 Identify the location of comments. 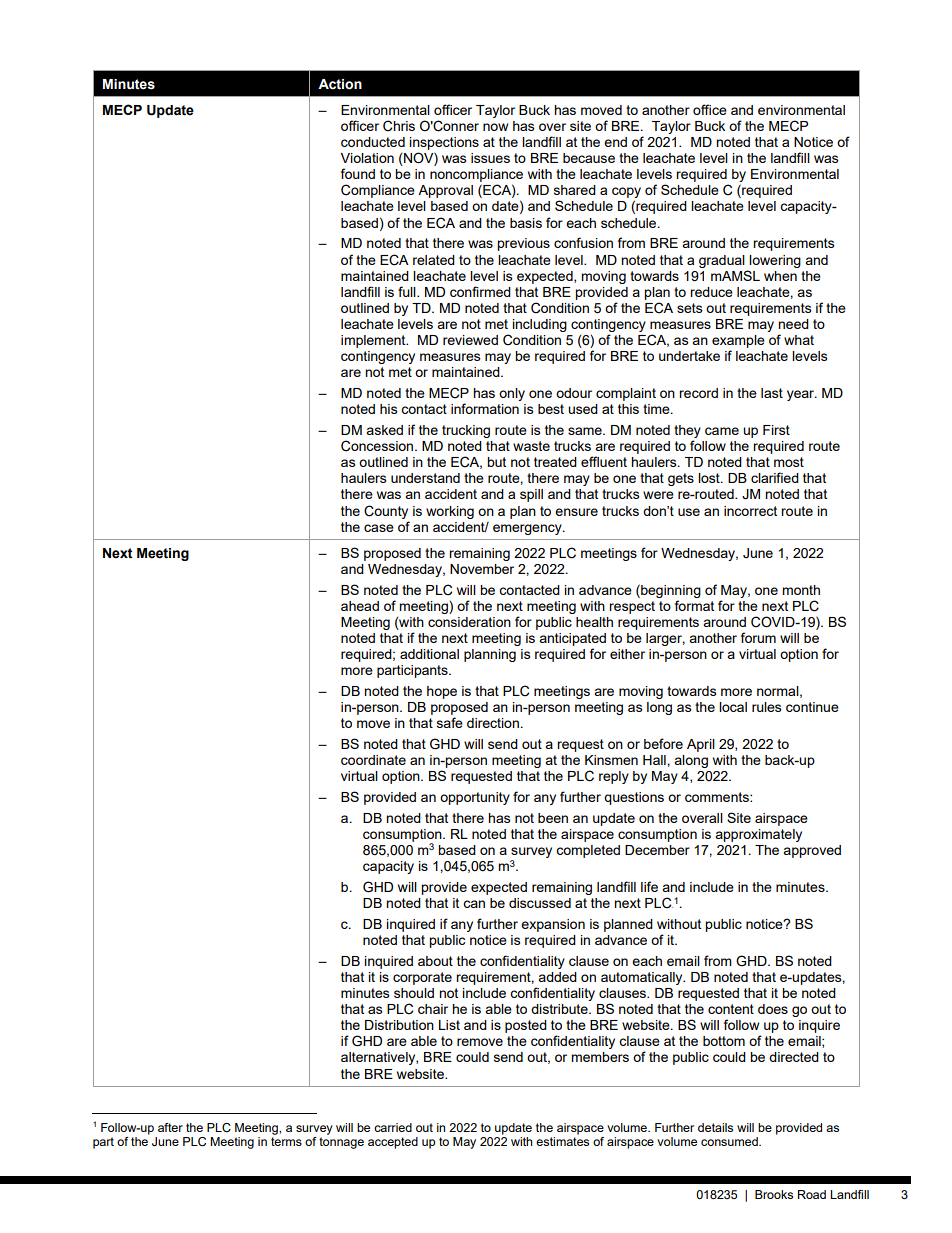
(718, 797).
